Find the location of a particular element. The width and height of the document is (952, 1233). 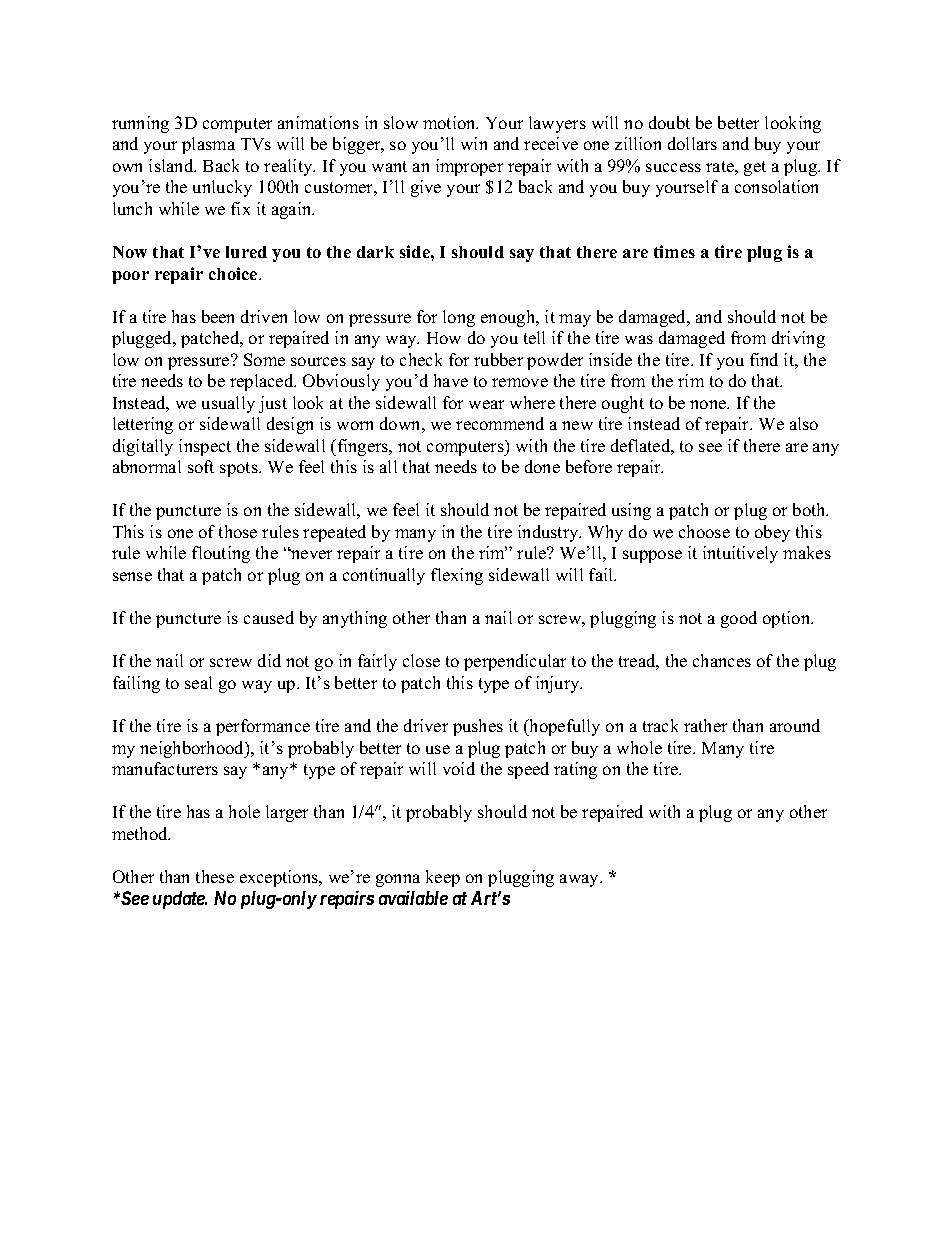

recommend is located at coordinates (500, 423).
